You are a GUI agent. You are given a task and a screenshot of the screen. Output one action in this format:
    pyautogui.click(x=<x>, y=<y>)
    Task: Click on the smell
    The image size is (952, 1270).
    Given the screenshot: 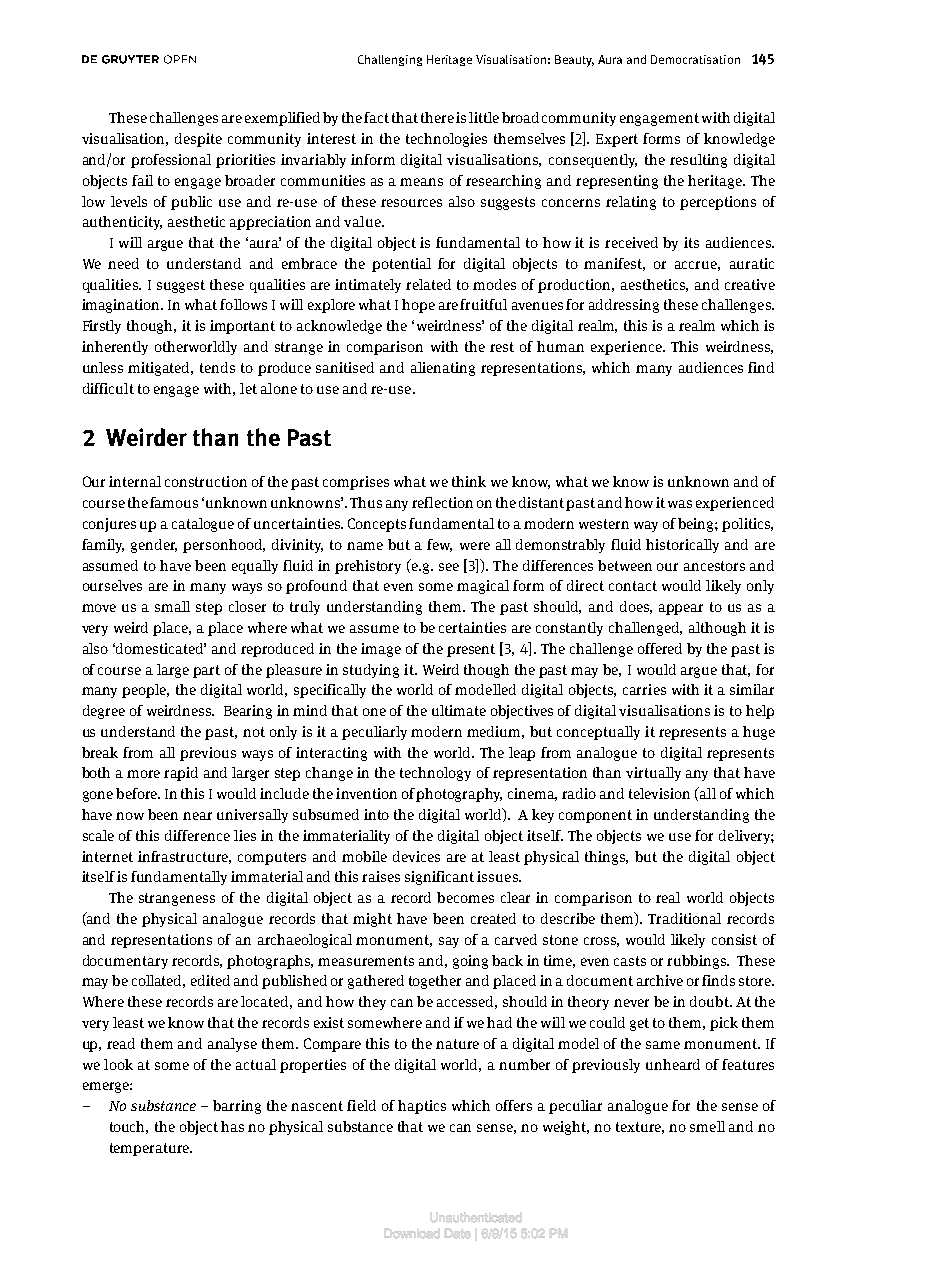 What is the action you would take?
    pyautogui.click(x=707, y=1126)
